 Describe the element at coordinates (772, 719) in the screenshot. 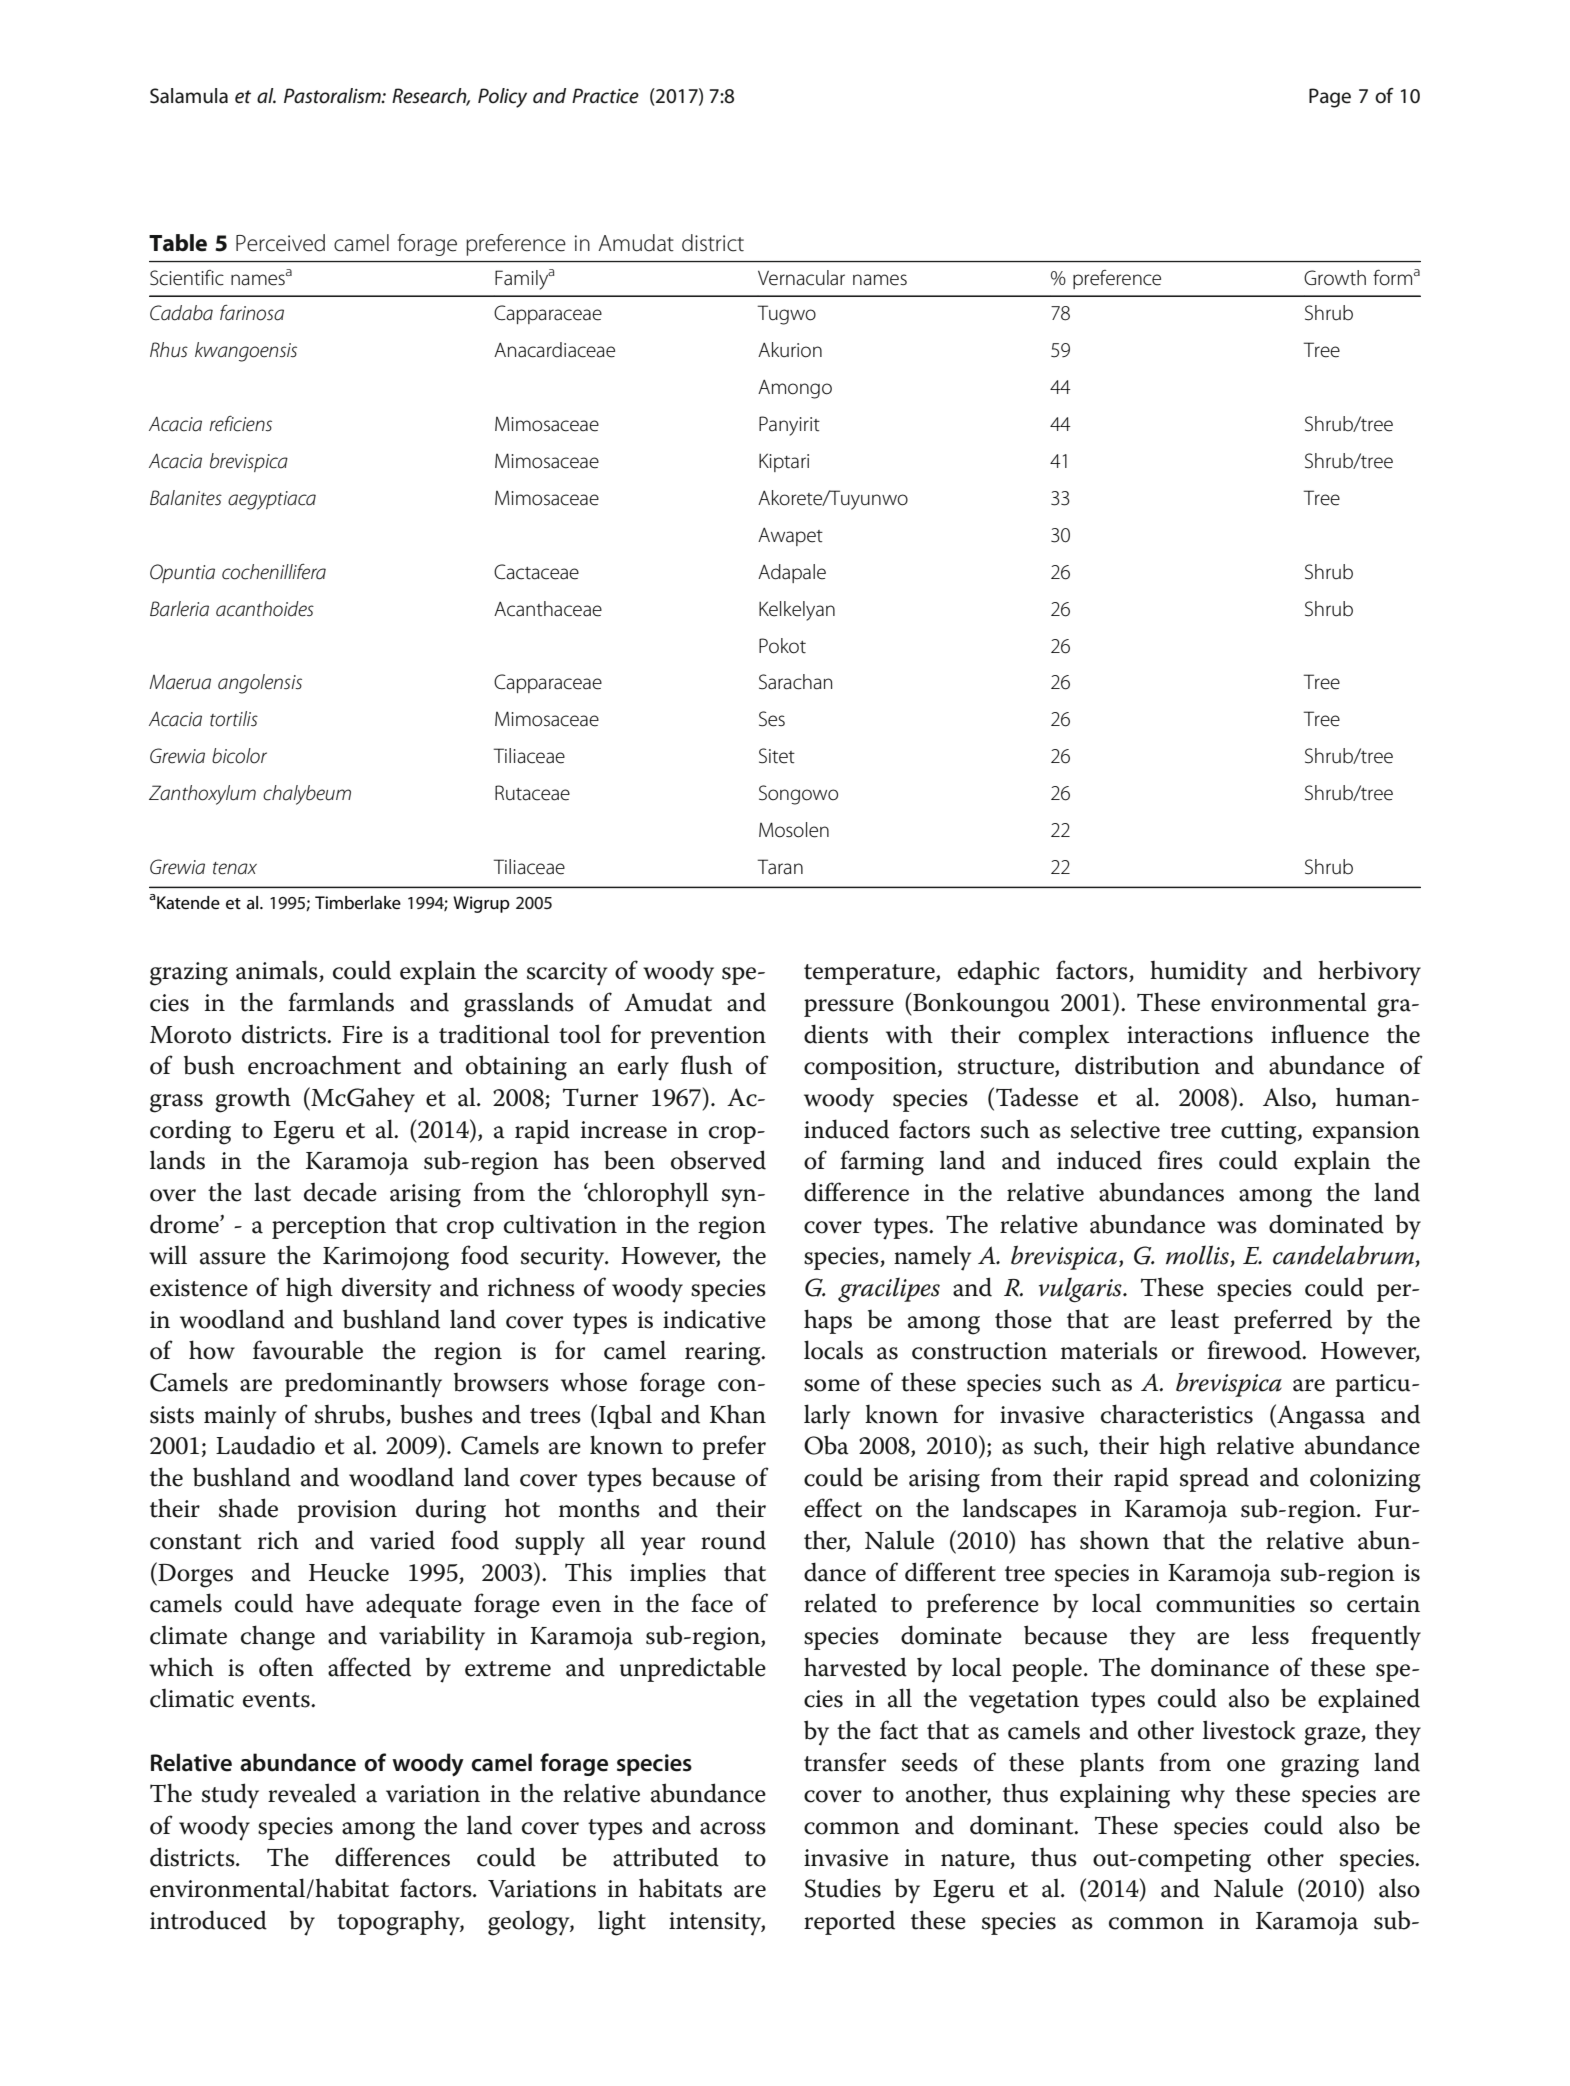

I see `Ses` at that location.
